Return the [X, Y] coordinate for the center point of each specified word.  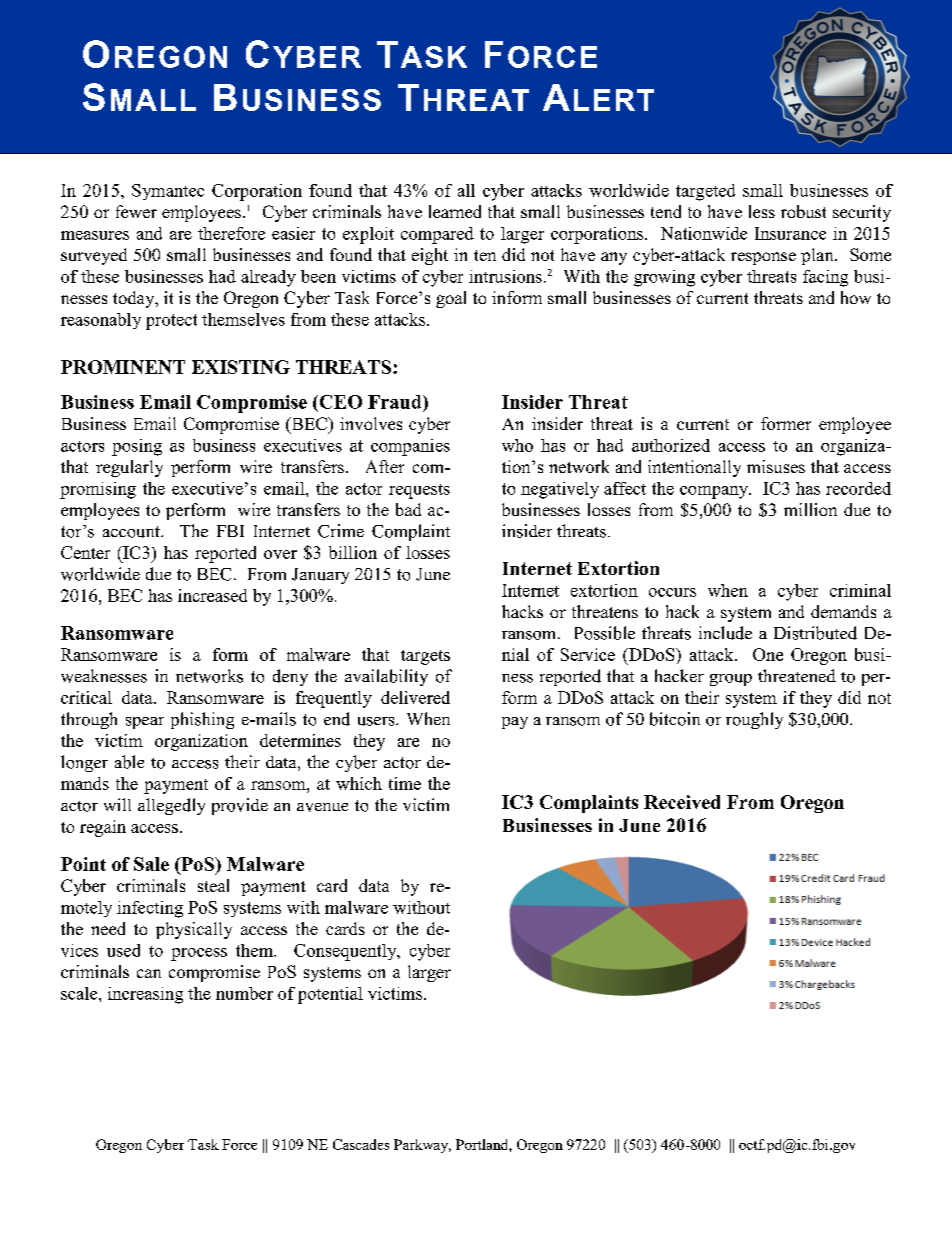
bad [408, 509]
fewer [136, 211]
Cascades [361, 1144]
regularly [129, 468]
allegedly [171, 806]
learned [455, 211]
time [405, 783]
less [762, 211]
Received [682, 802]
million [810, 509]
